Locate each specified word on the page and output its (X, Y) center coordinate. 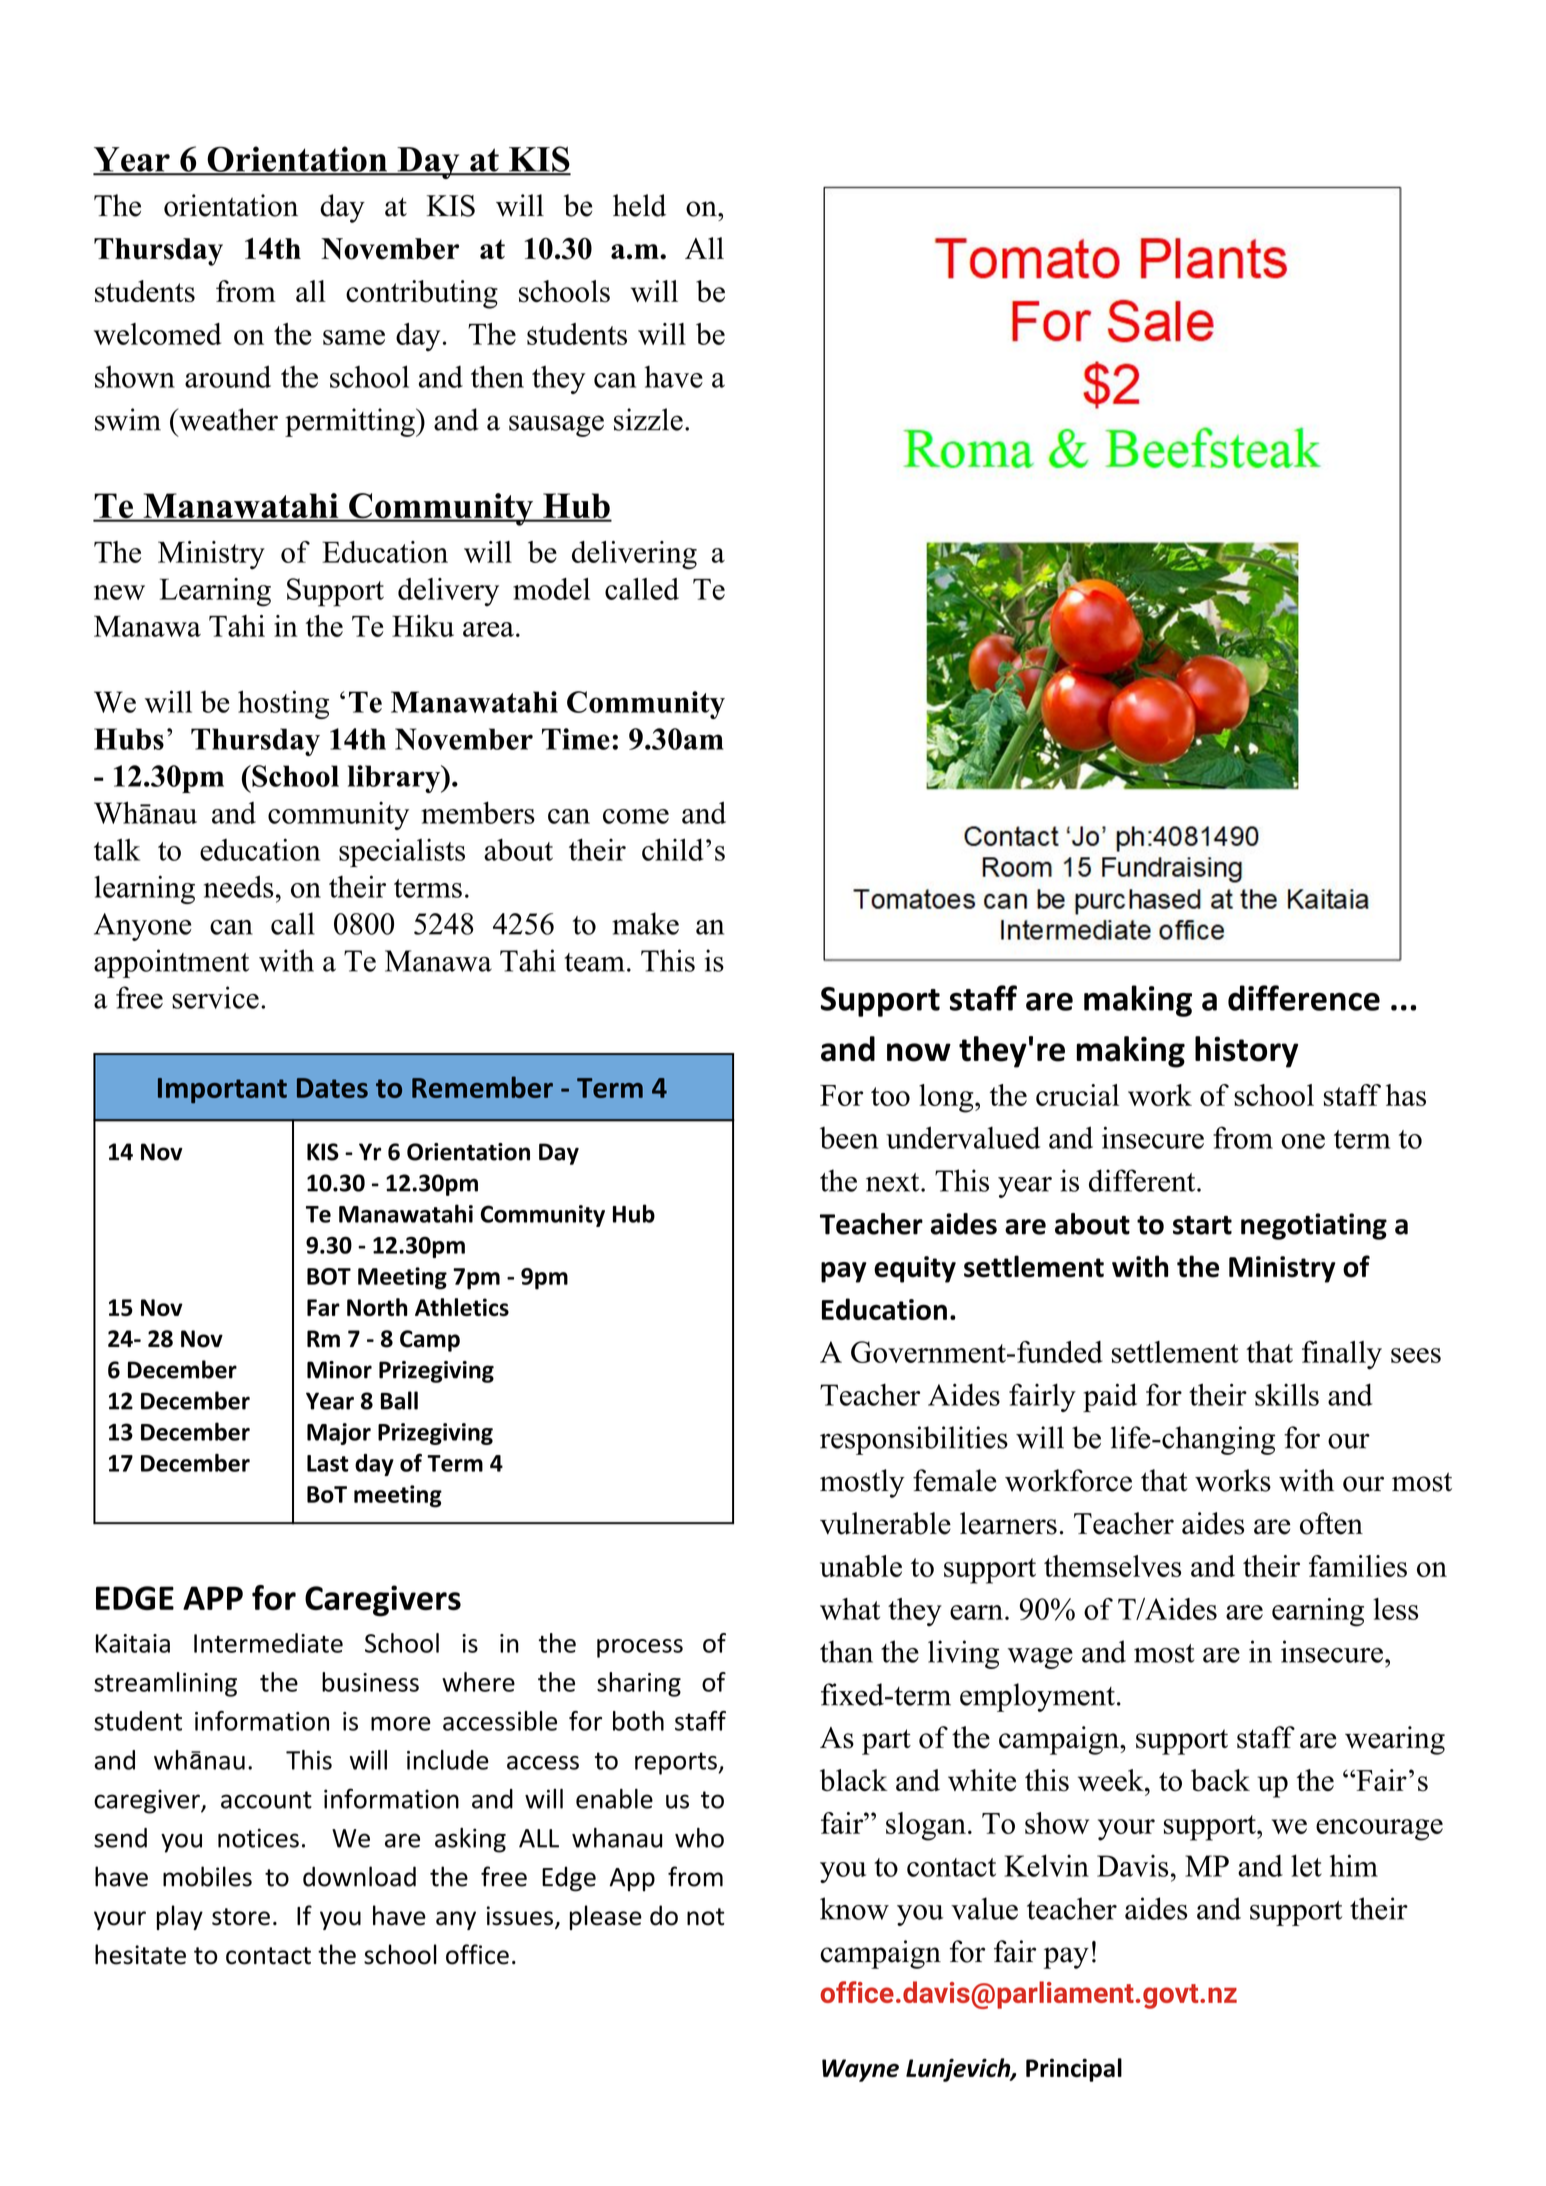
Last (328, 1463)
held (639, 205)
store (241, 1917)
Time (576, 739)
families (1358, 1566)
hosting (283, 704)
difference (1304, 998)
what (850, 1609)
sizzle (648, 419)
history (1246, 1052)
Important (222, 1091)
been (849, 1138)
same (354, 337)
